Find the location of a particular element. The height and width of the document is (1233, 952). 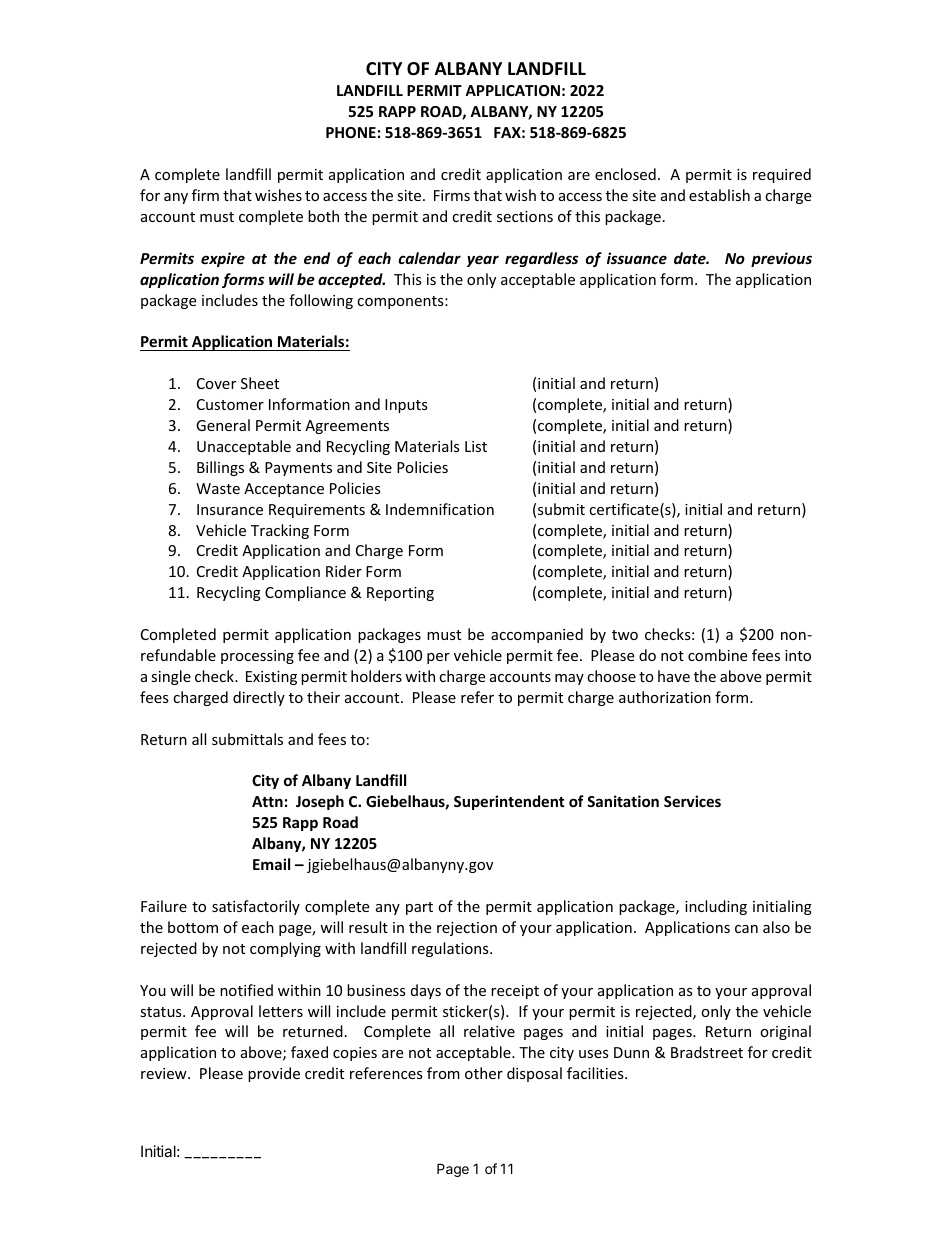

provide is located at coordinates (274, 1074).
